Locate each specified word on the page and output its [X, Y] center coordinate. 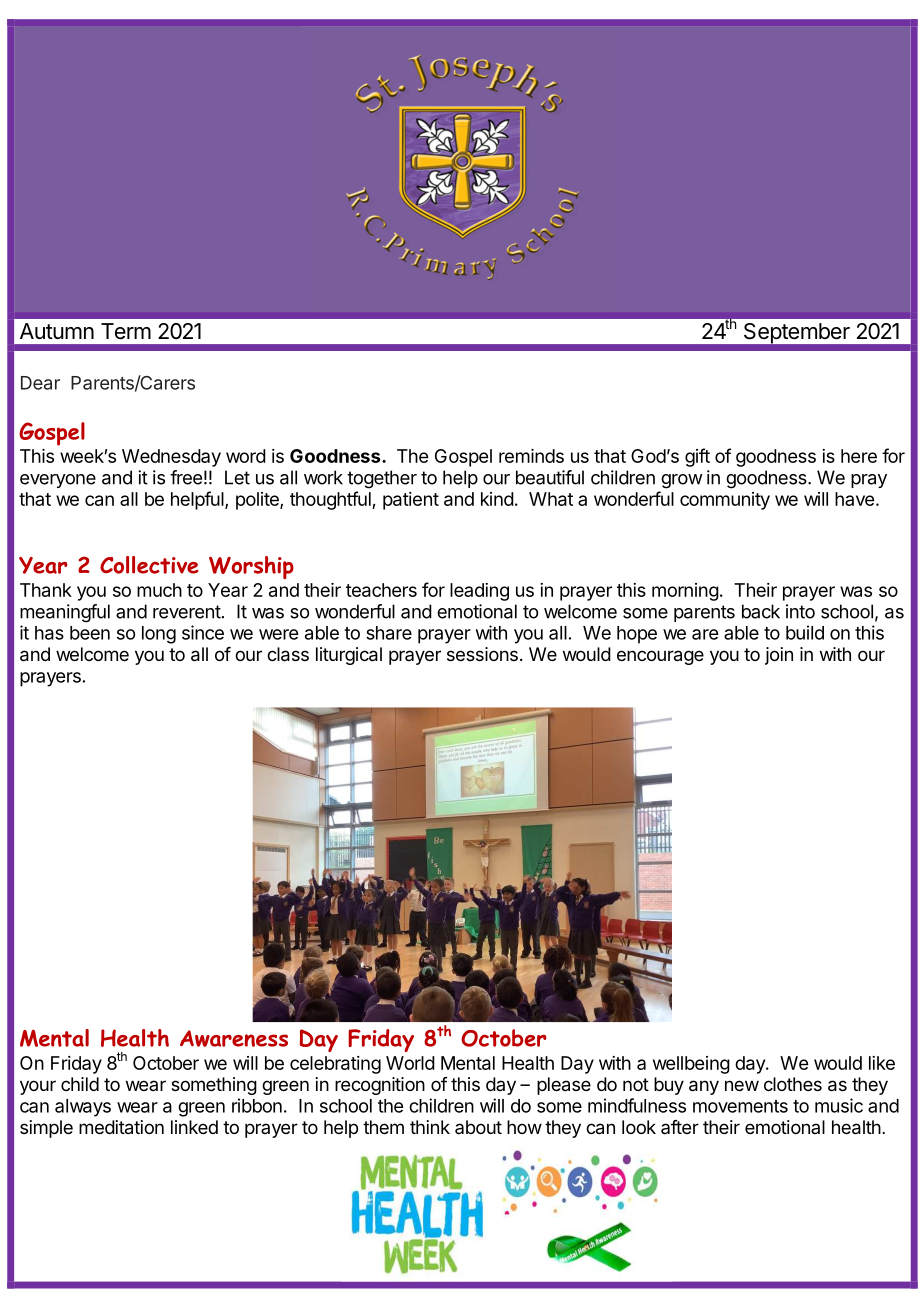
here [859, 456]
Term [126, 331]
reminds [531, 456]
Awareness [234, 1038]
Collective [149, 565]
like [882, 1063]
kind [497, 499]
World [410, 1063]
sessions [482, 654]
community [725, 501]
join [779, 656]
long [159, 635]
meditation [121, 1127]
